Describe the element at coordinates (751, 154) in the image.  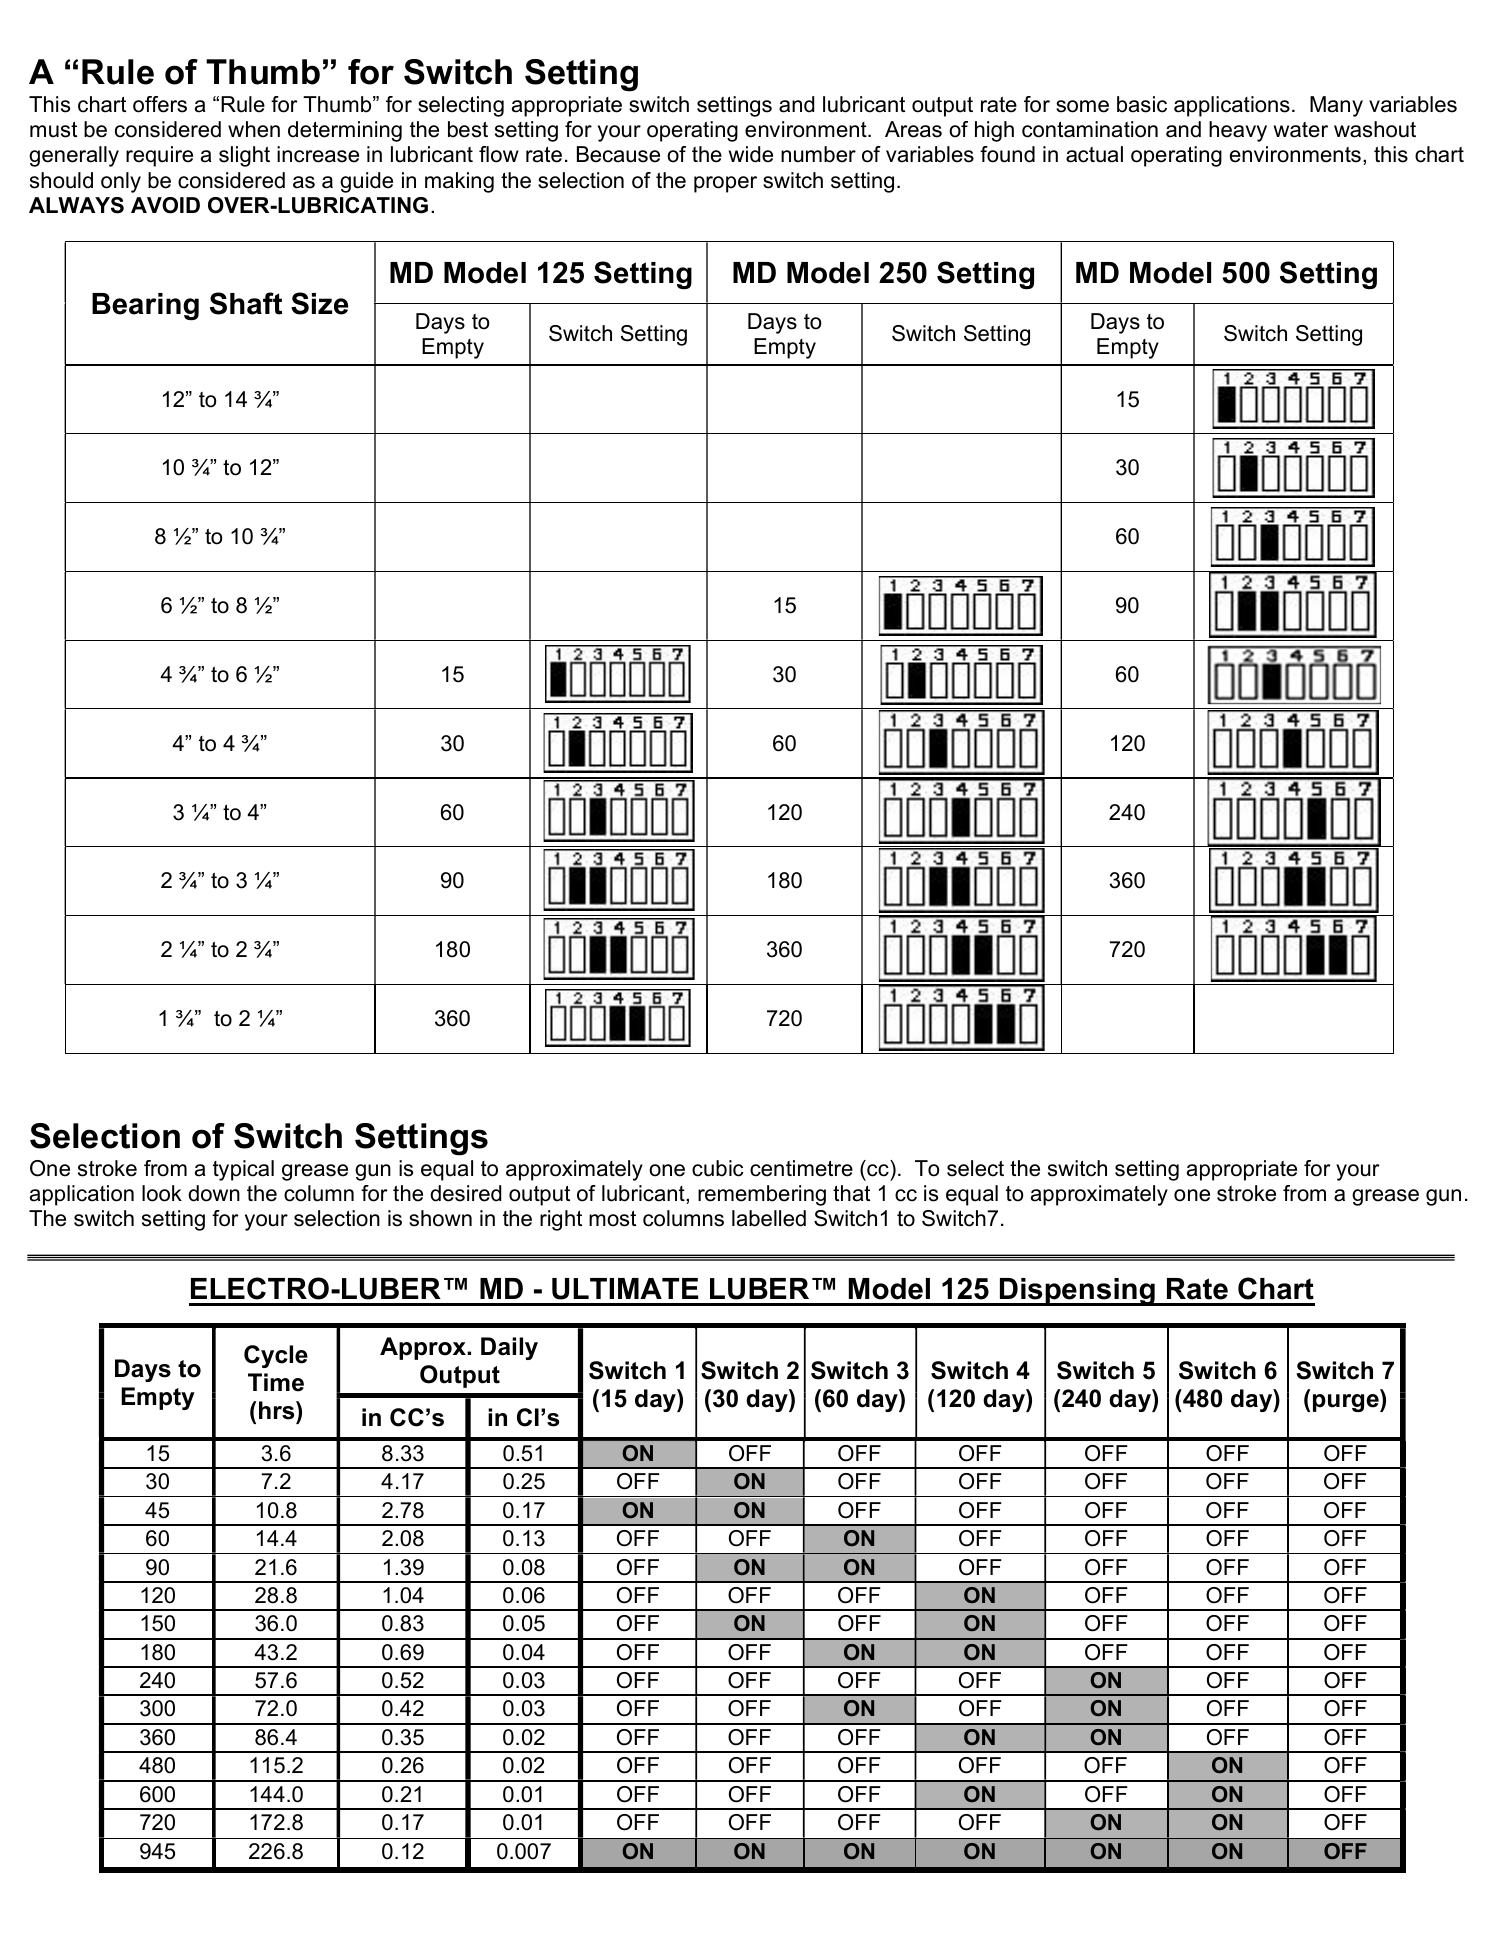
I see `wide` at that location.
